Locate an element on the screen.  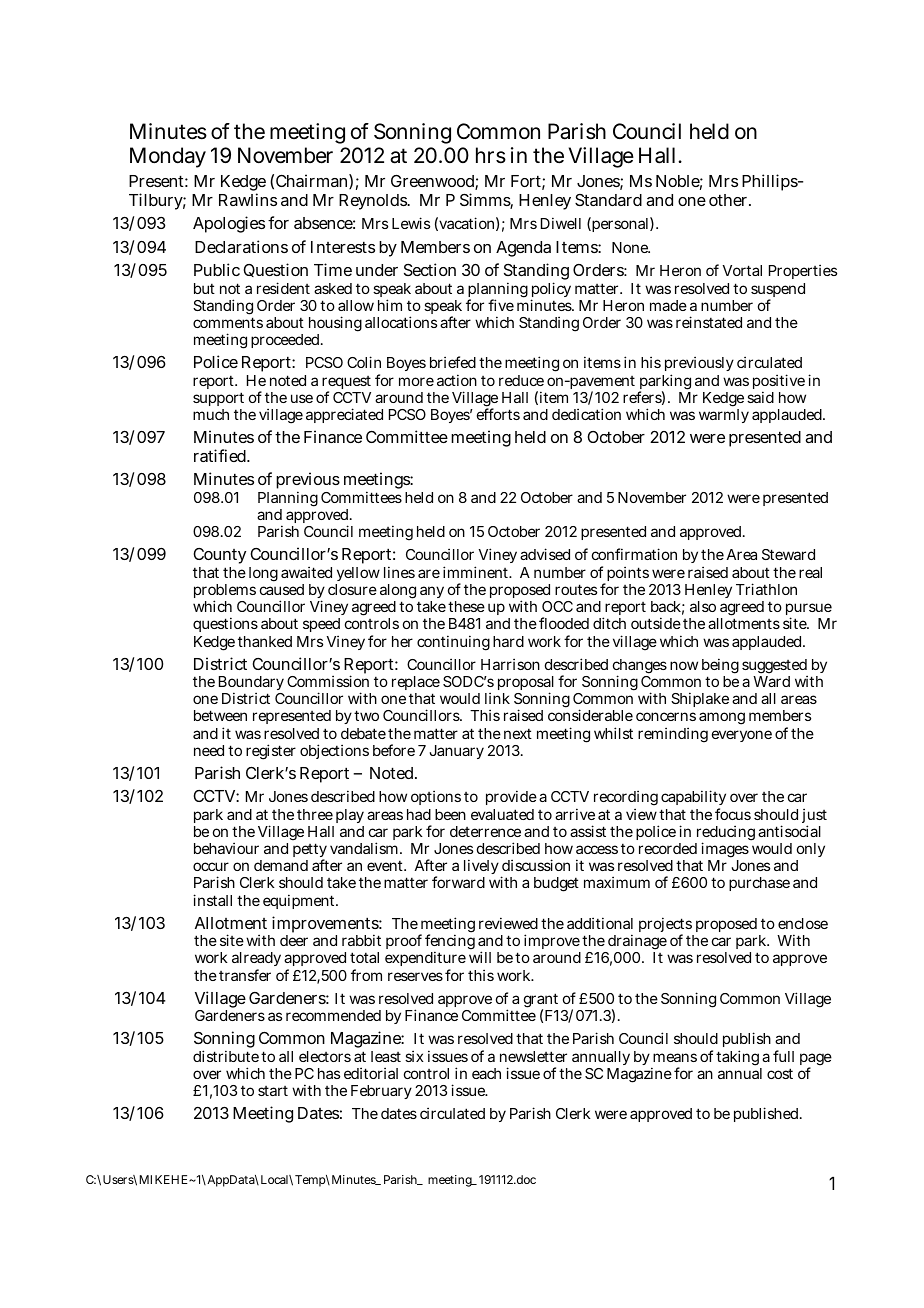
Apologies is located at coordinates (229, 224).
